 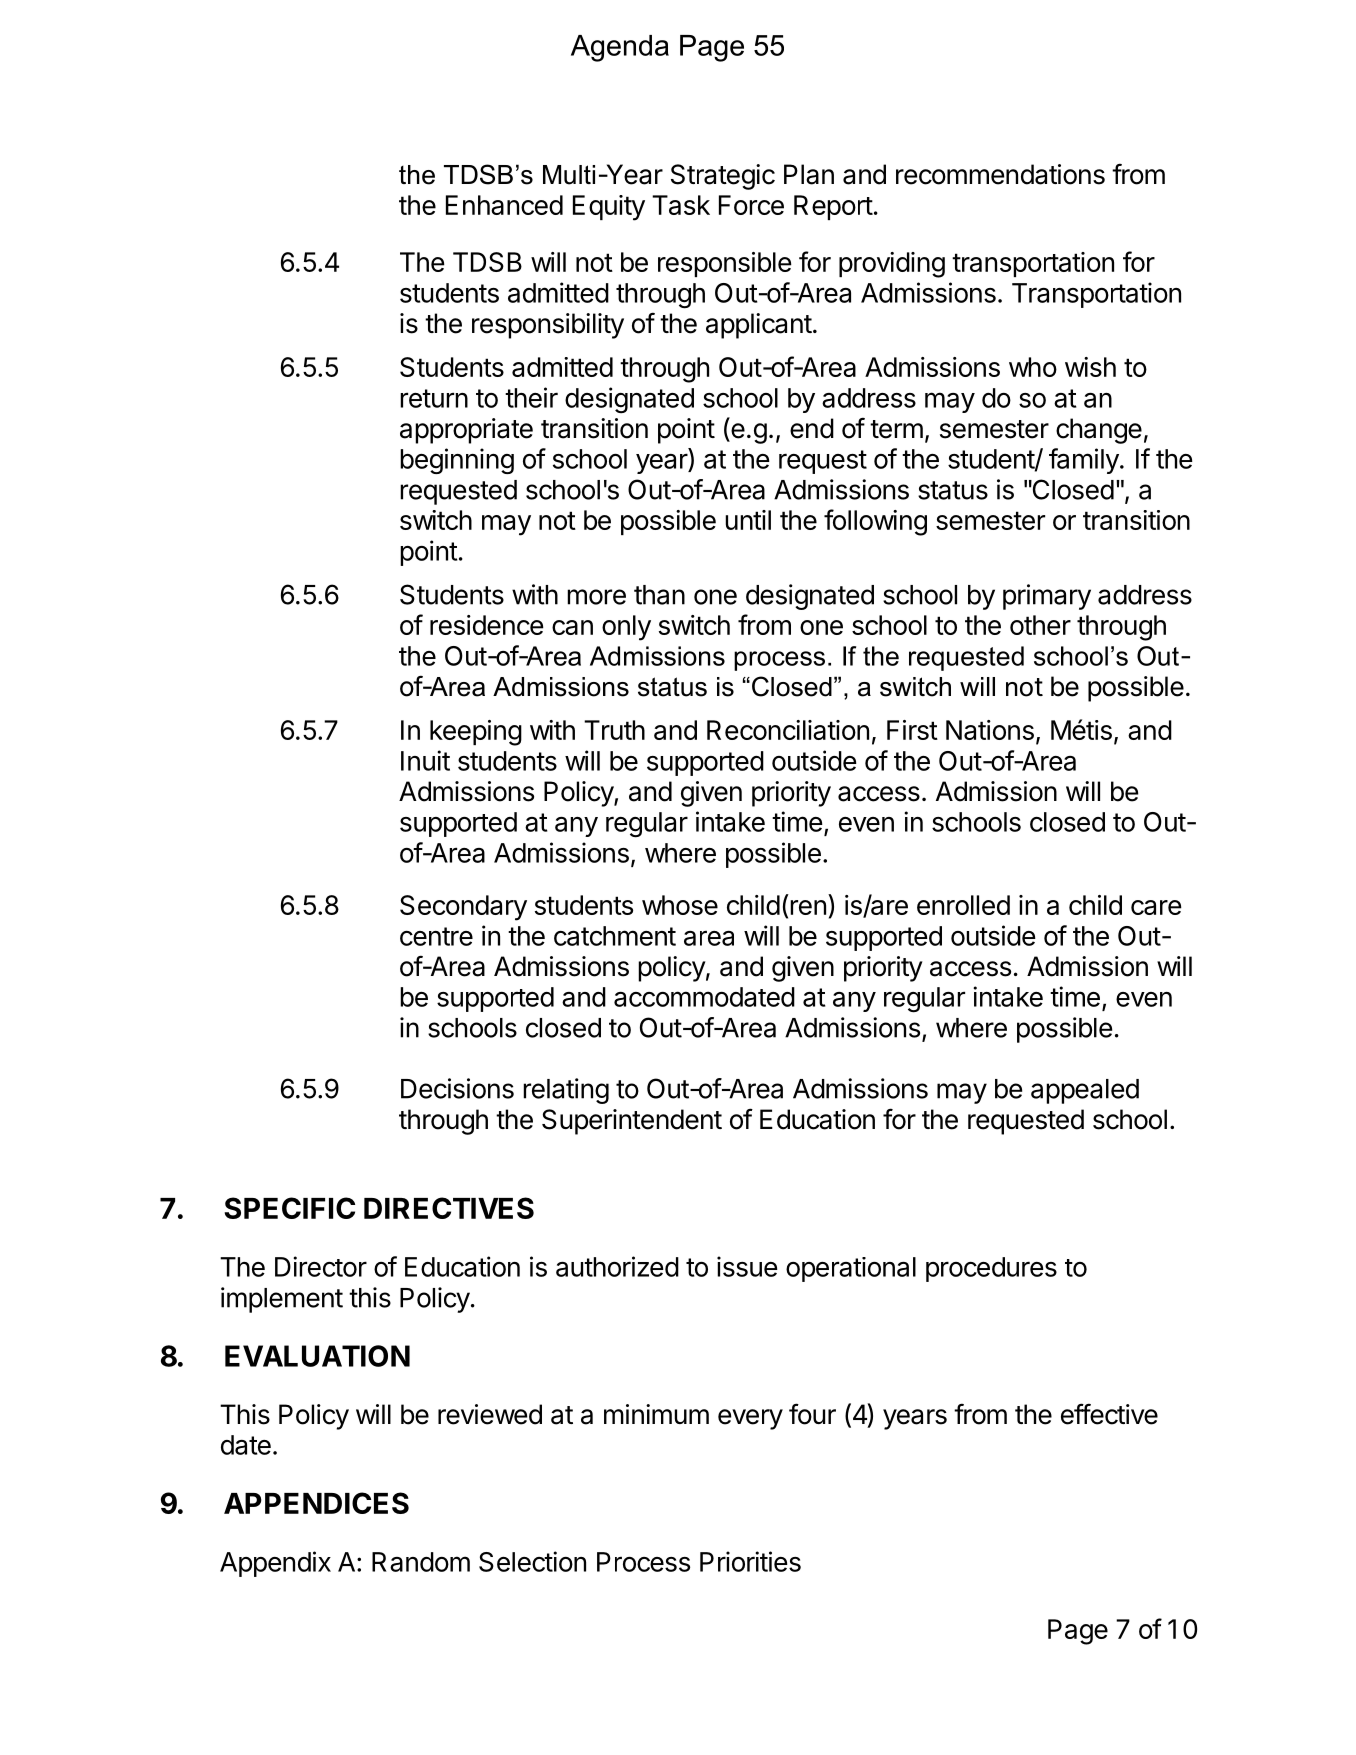 I want to click on appealed, so click(x=1085, y=1091).
